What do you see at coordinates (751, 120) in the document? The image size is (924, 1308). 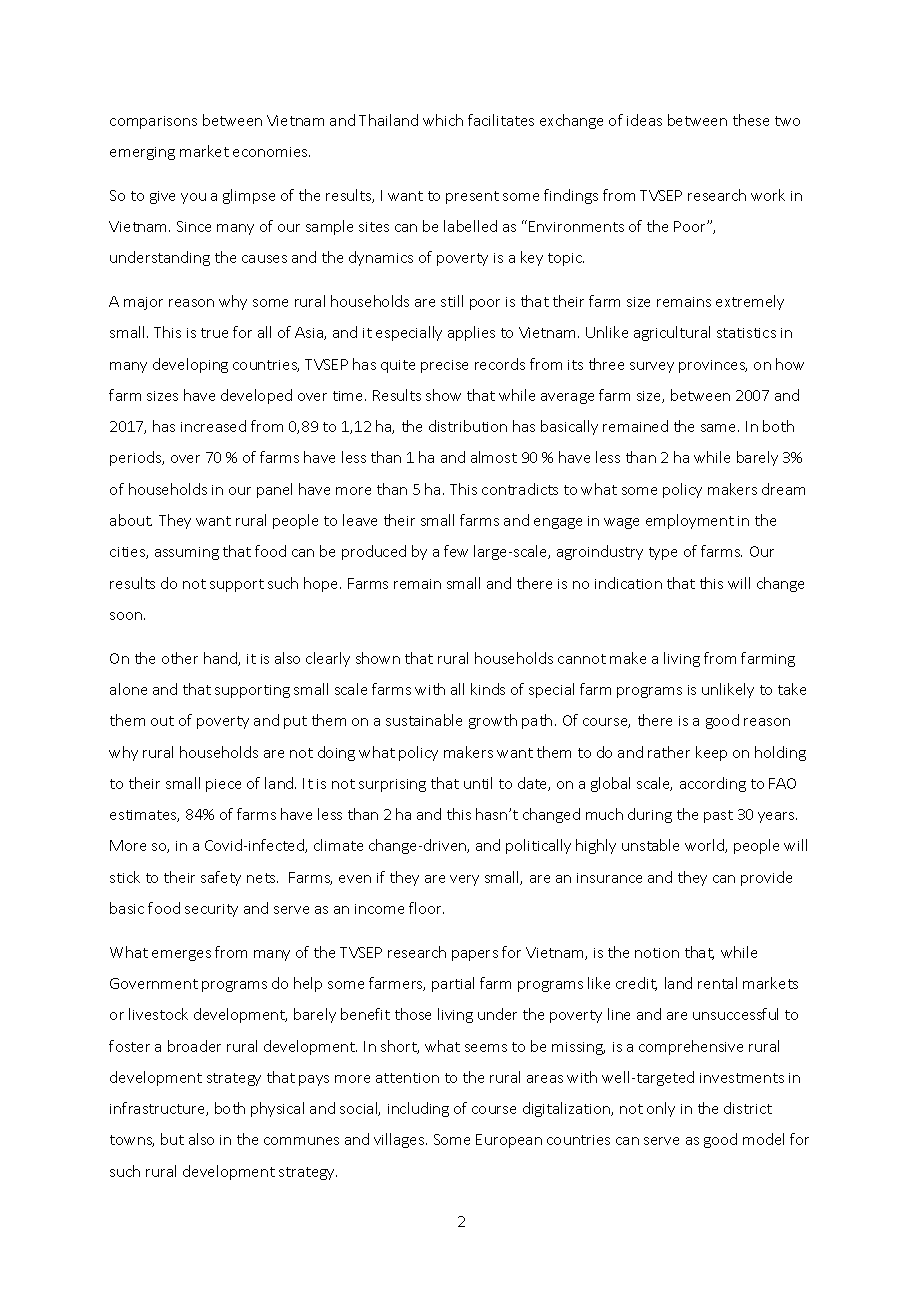 I see `these` at bounding box center [751, 120].
